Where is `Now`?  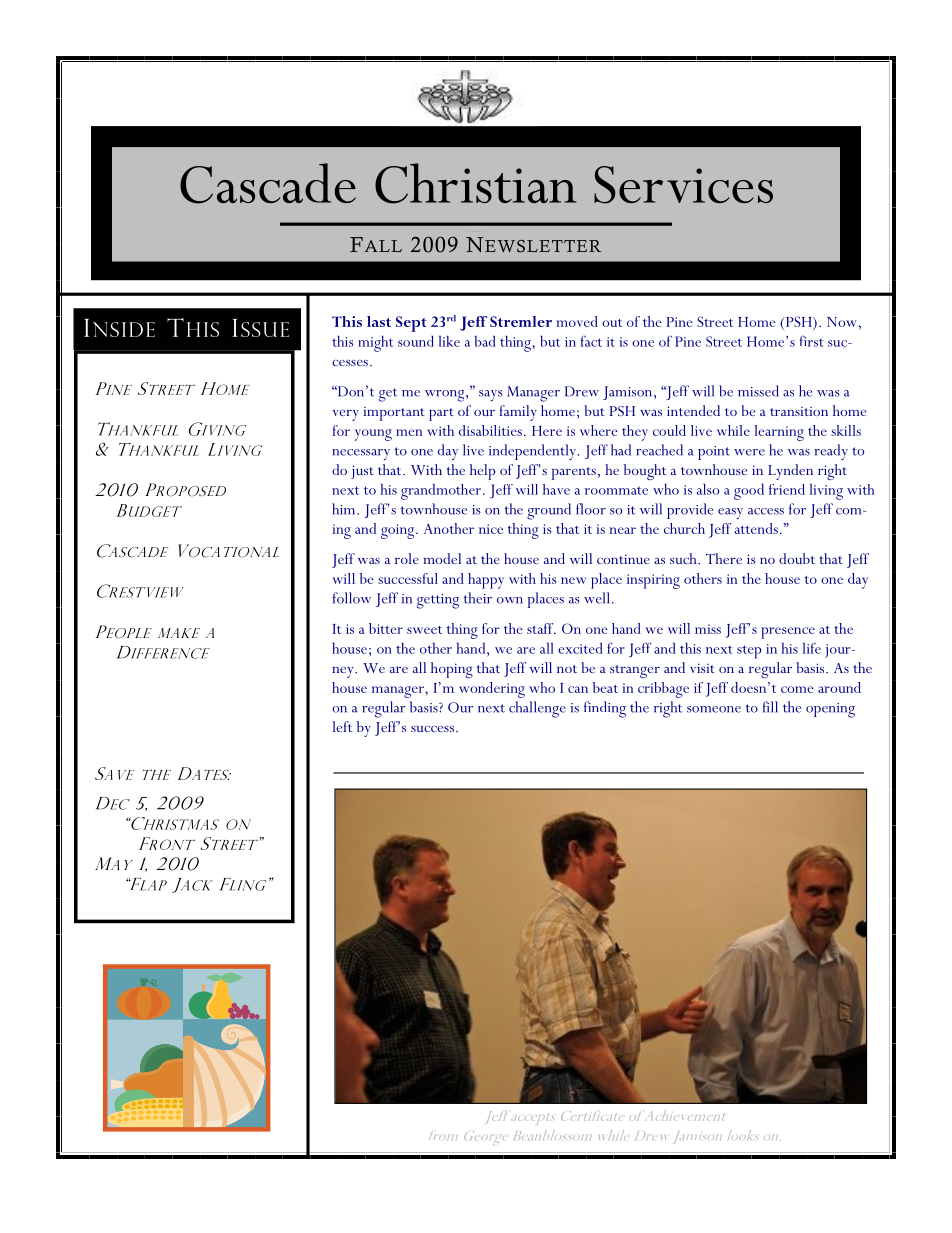
Now is located at coordinates (842, 322).
